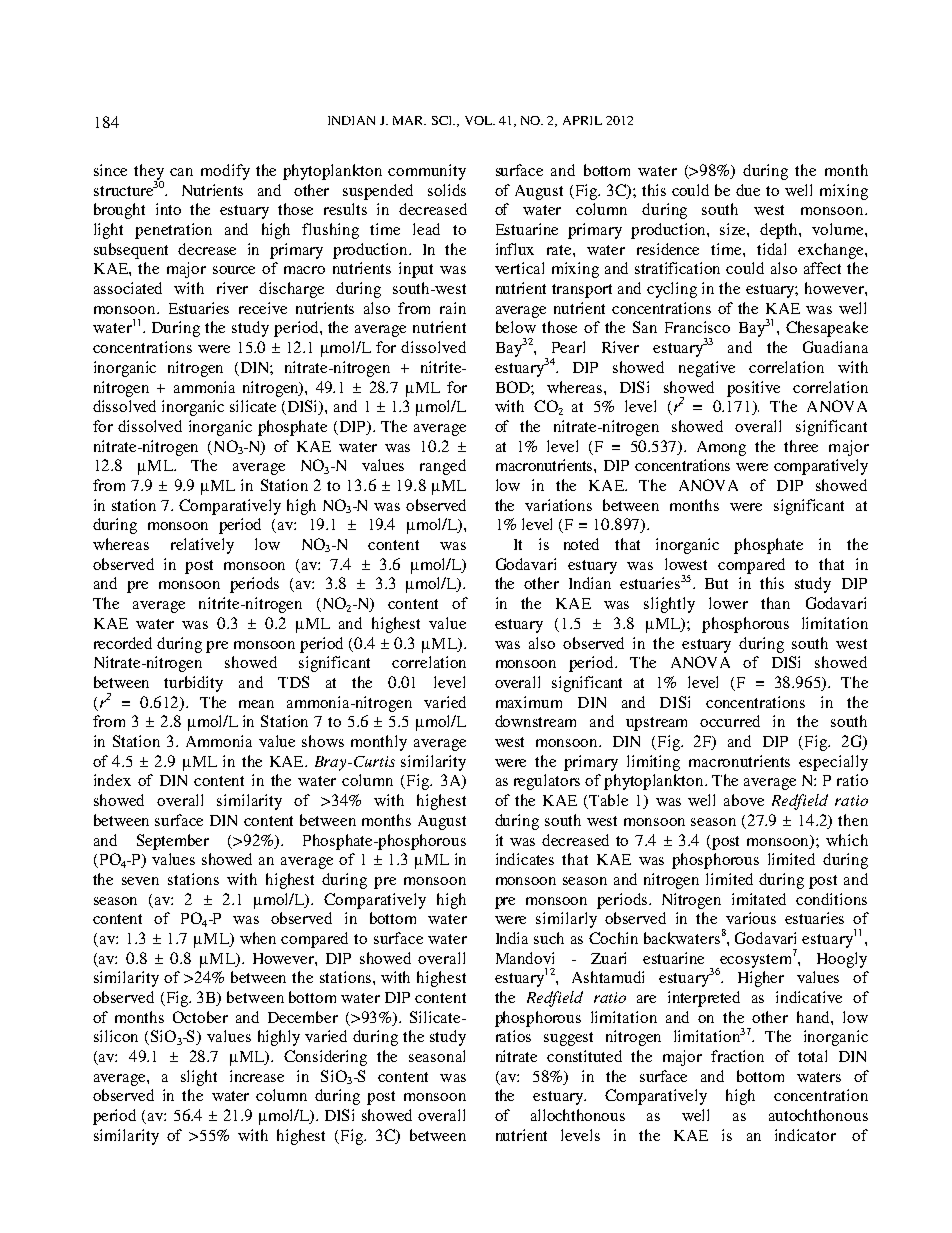 The width and height of the image is (952, 1233). Describe the element at coordinates (753, 389) in the image. I see `positive` at that location.
